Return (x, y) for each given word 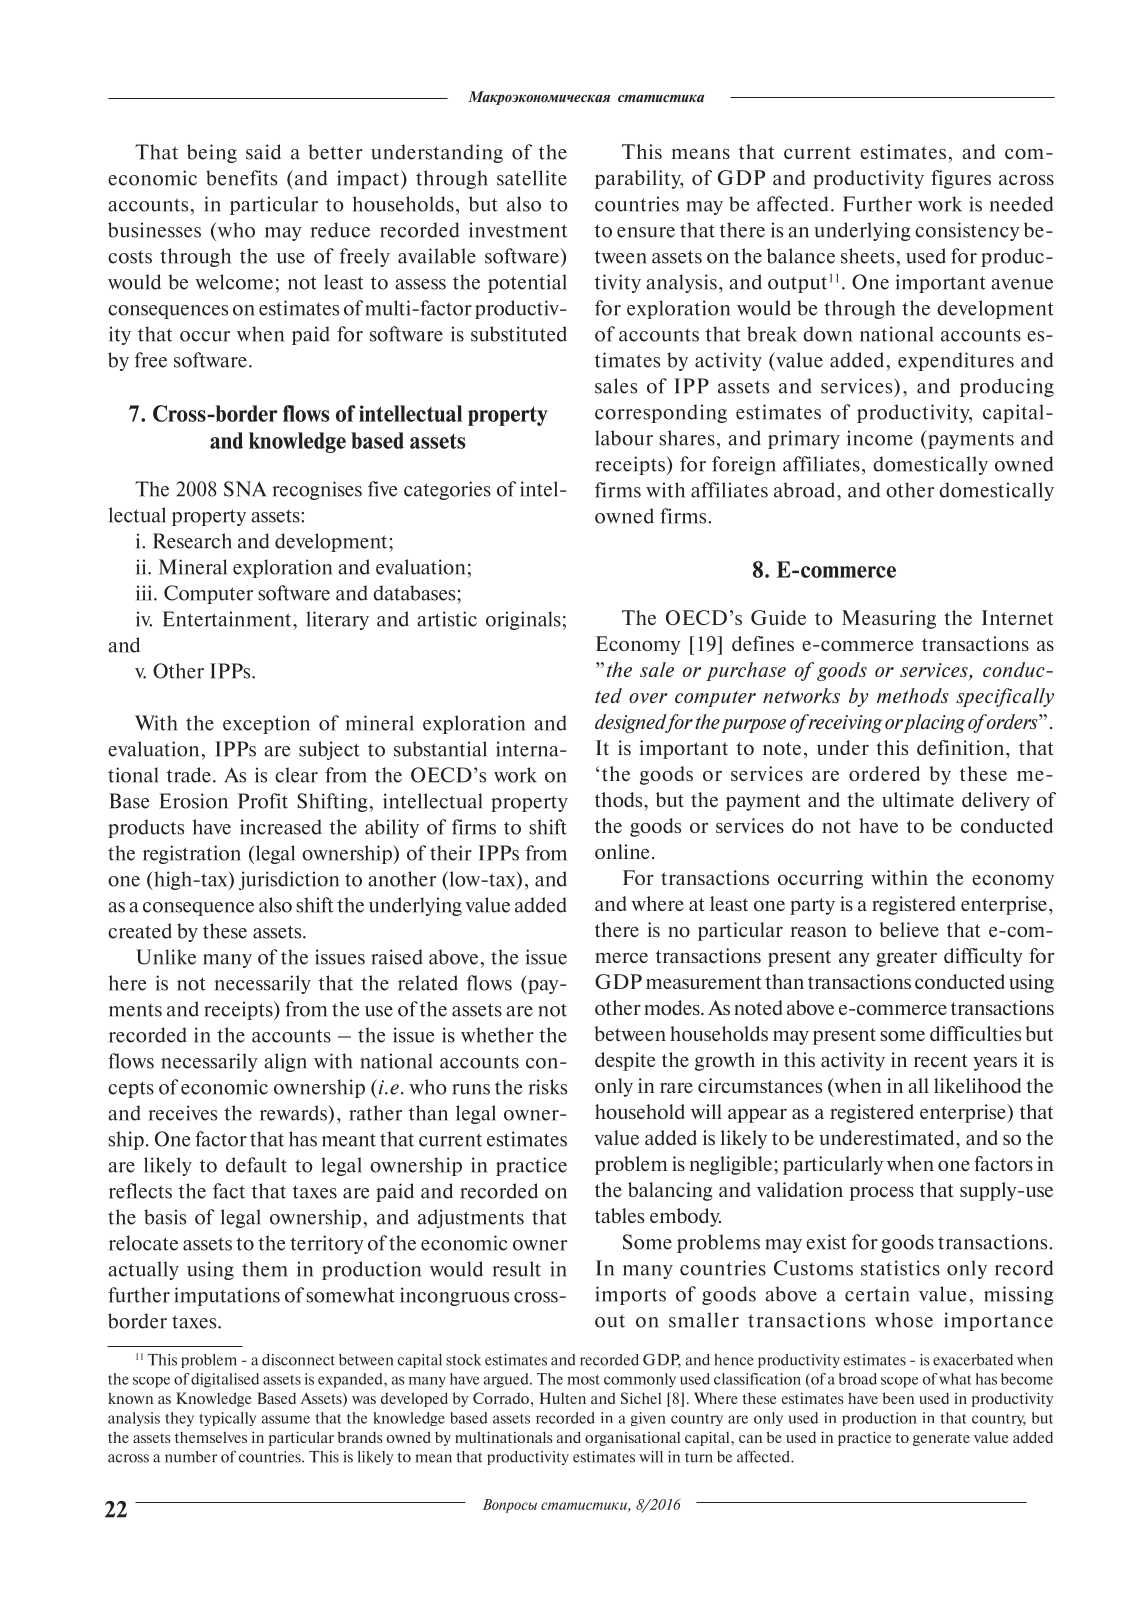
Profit (263, 801)
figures (961, 179)
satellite (532, 178)
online (622, 851)
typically (227, 1419)
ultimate (918, 799)
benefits (241, 178)
